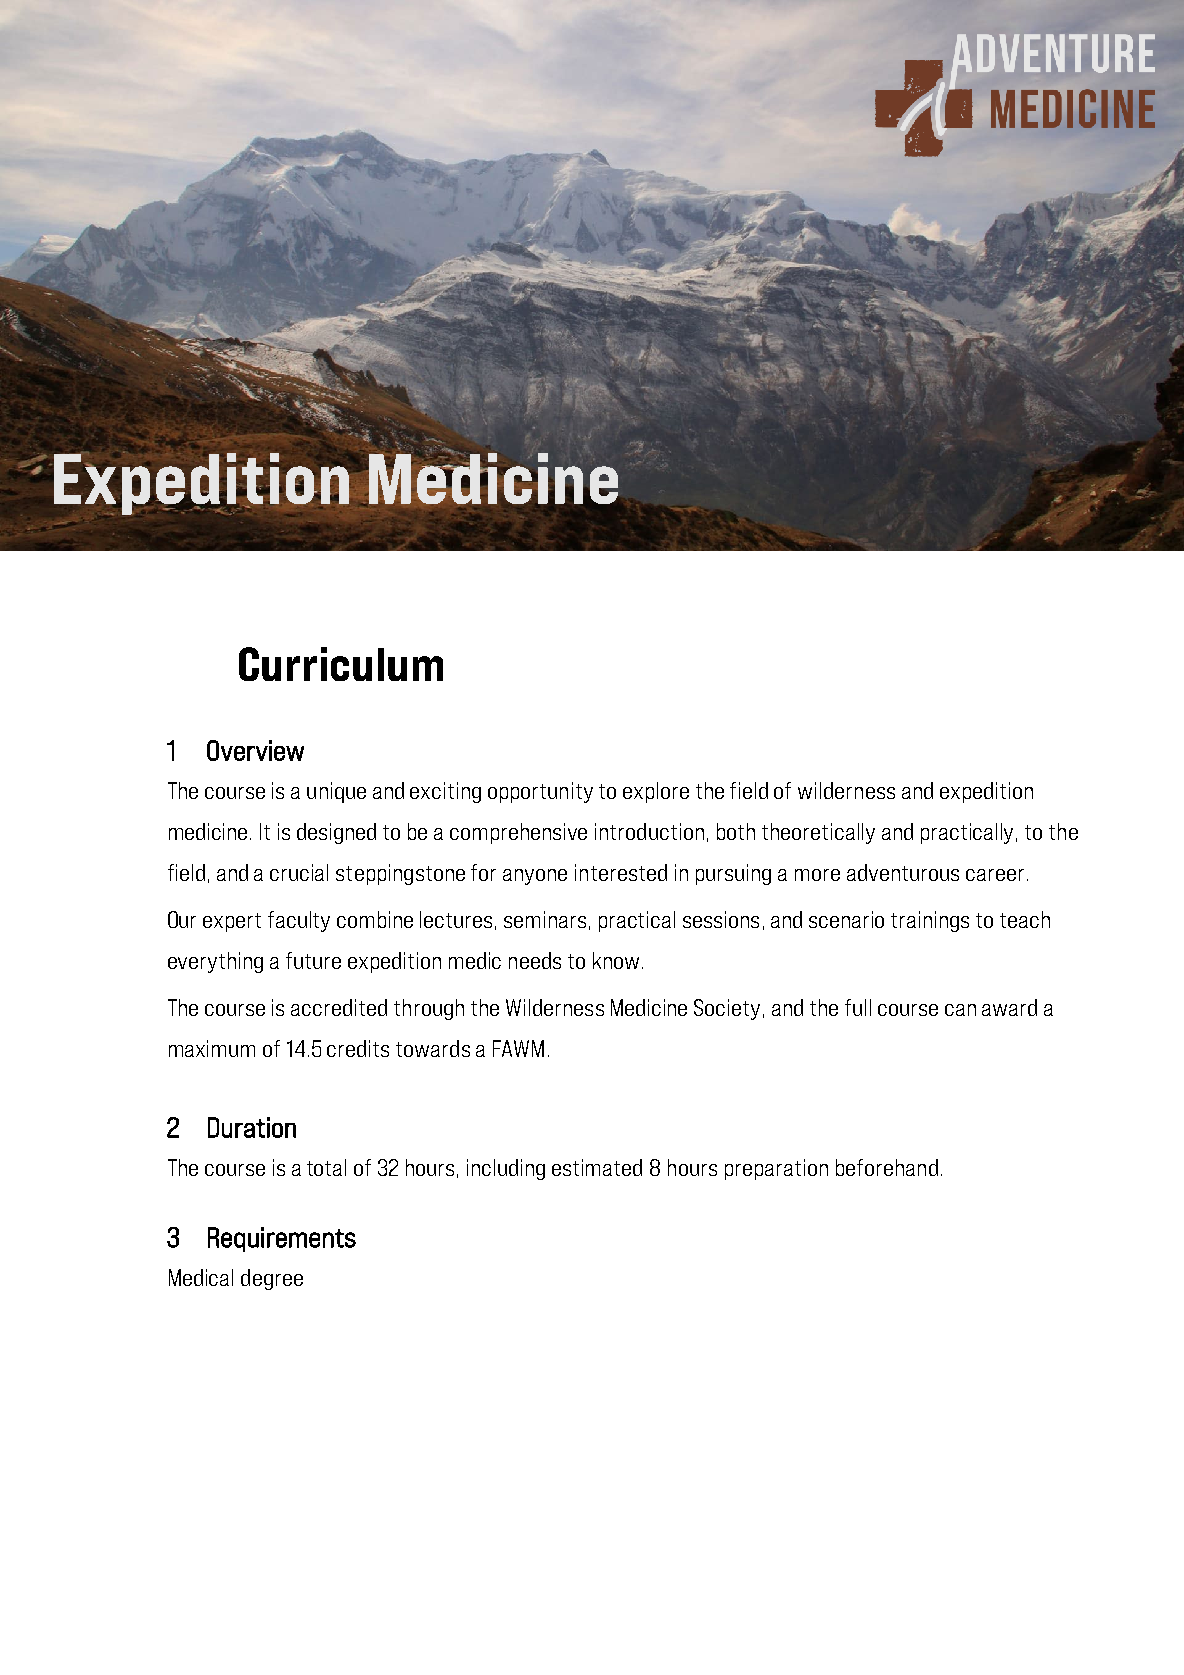  I want to click on credits, so click(358, 1048).
